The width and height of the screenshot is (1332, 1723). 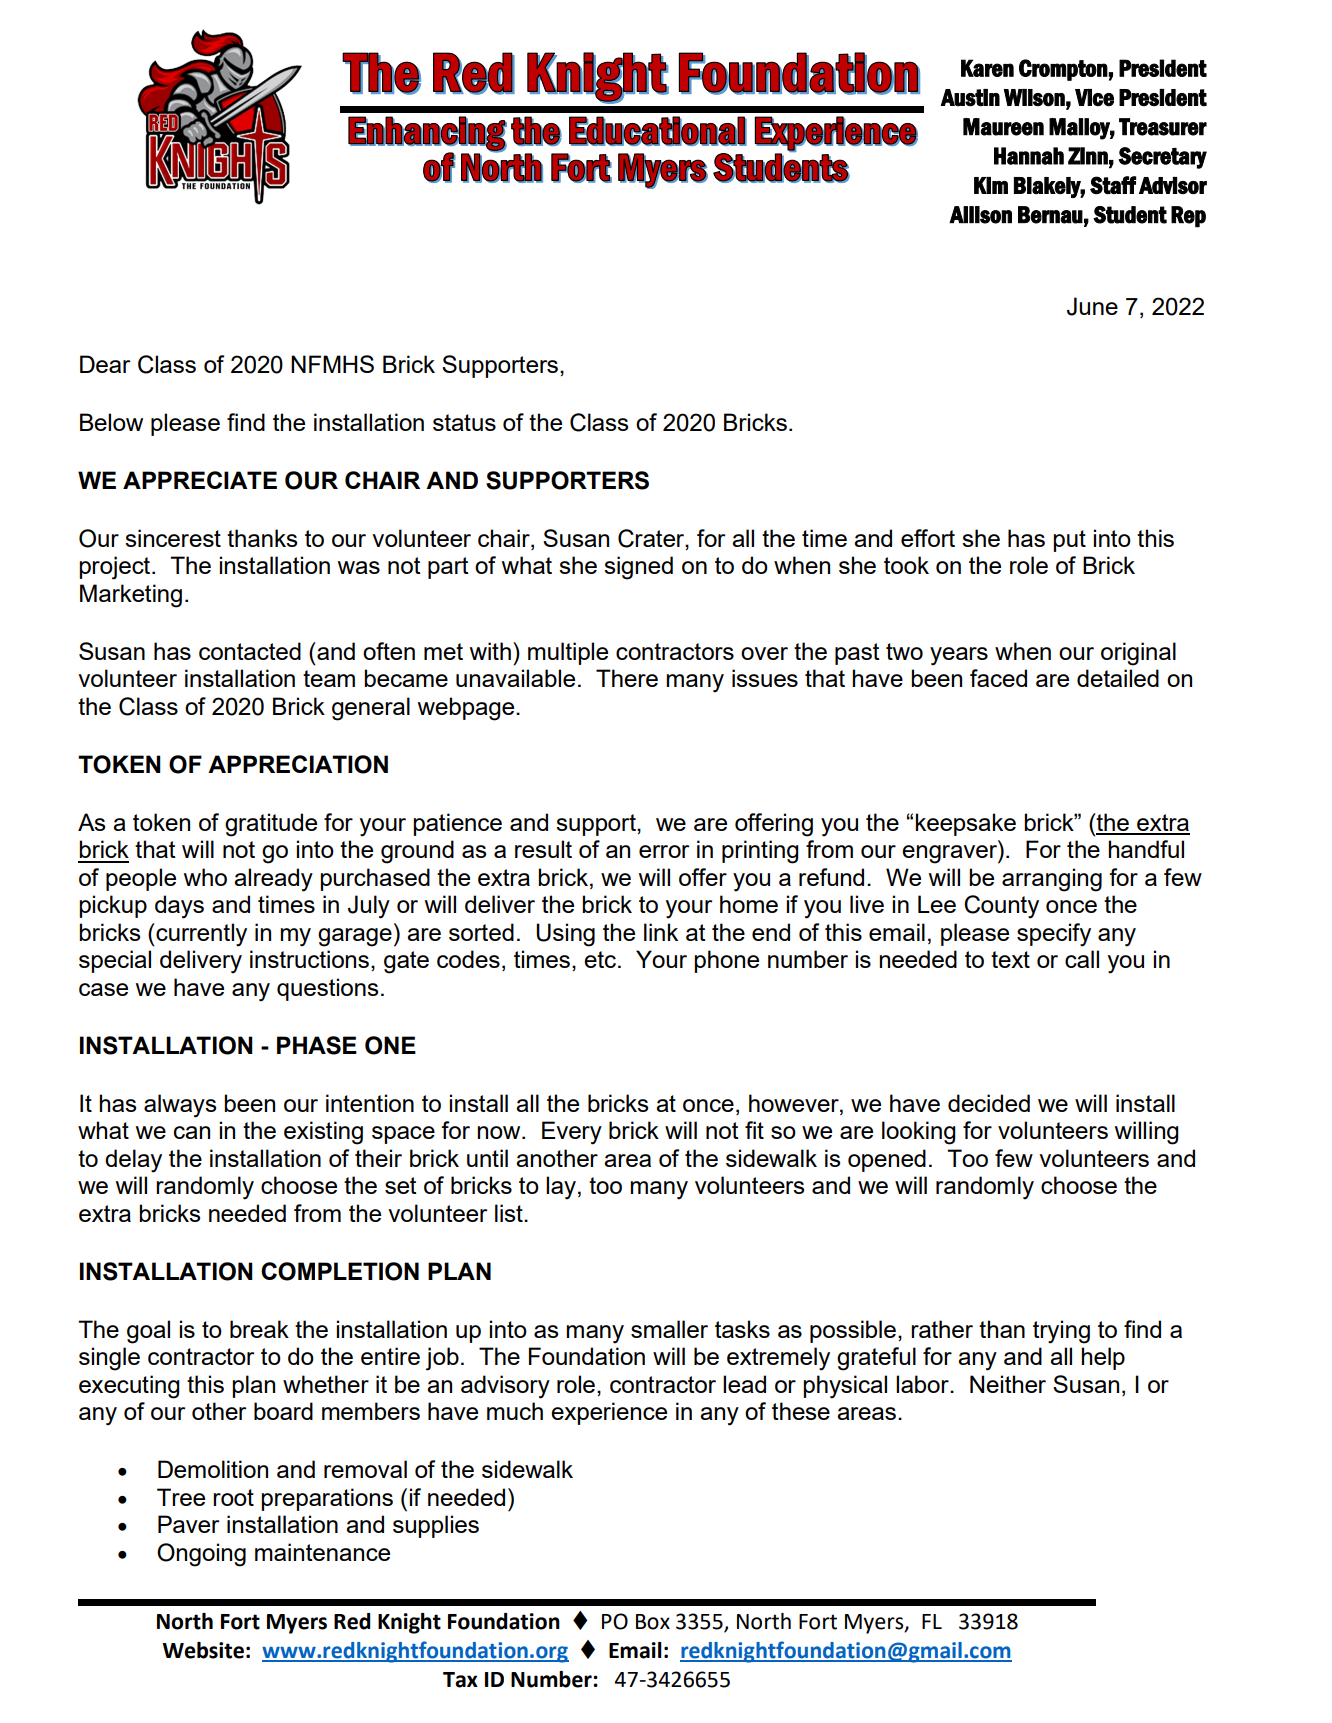 What do you see at coordinates (664, 851) in the screenshot?
I see `error` at bounding box center [664, 851].
